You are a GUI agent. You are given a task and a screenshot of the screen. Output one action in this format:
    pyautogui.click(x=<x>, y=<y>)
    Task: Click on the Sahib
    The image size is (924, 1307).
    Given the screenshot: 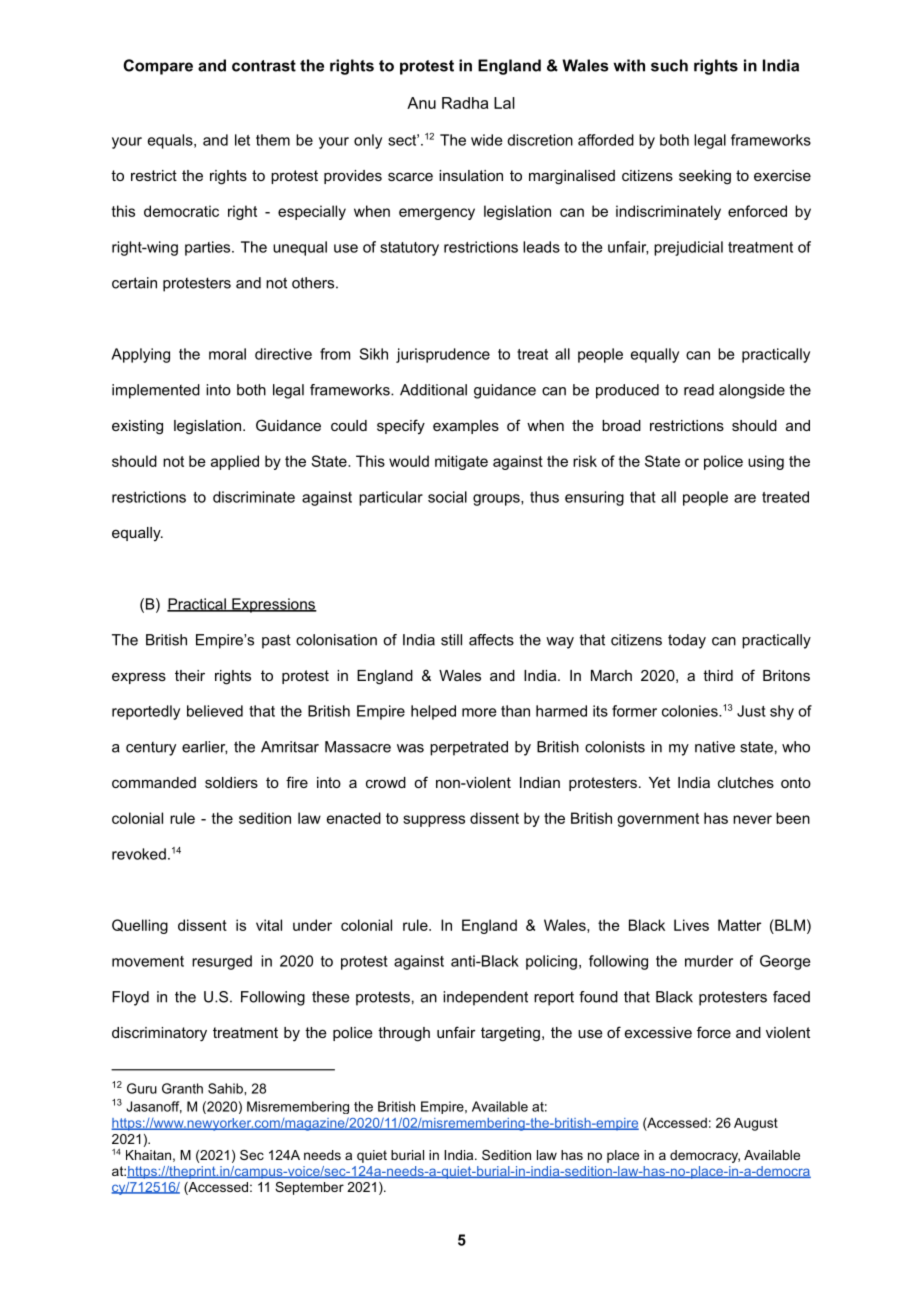 What is the action you would take?
    pyautogui.click(x=226, y=1088)
